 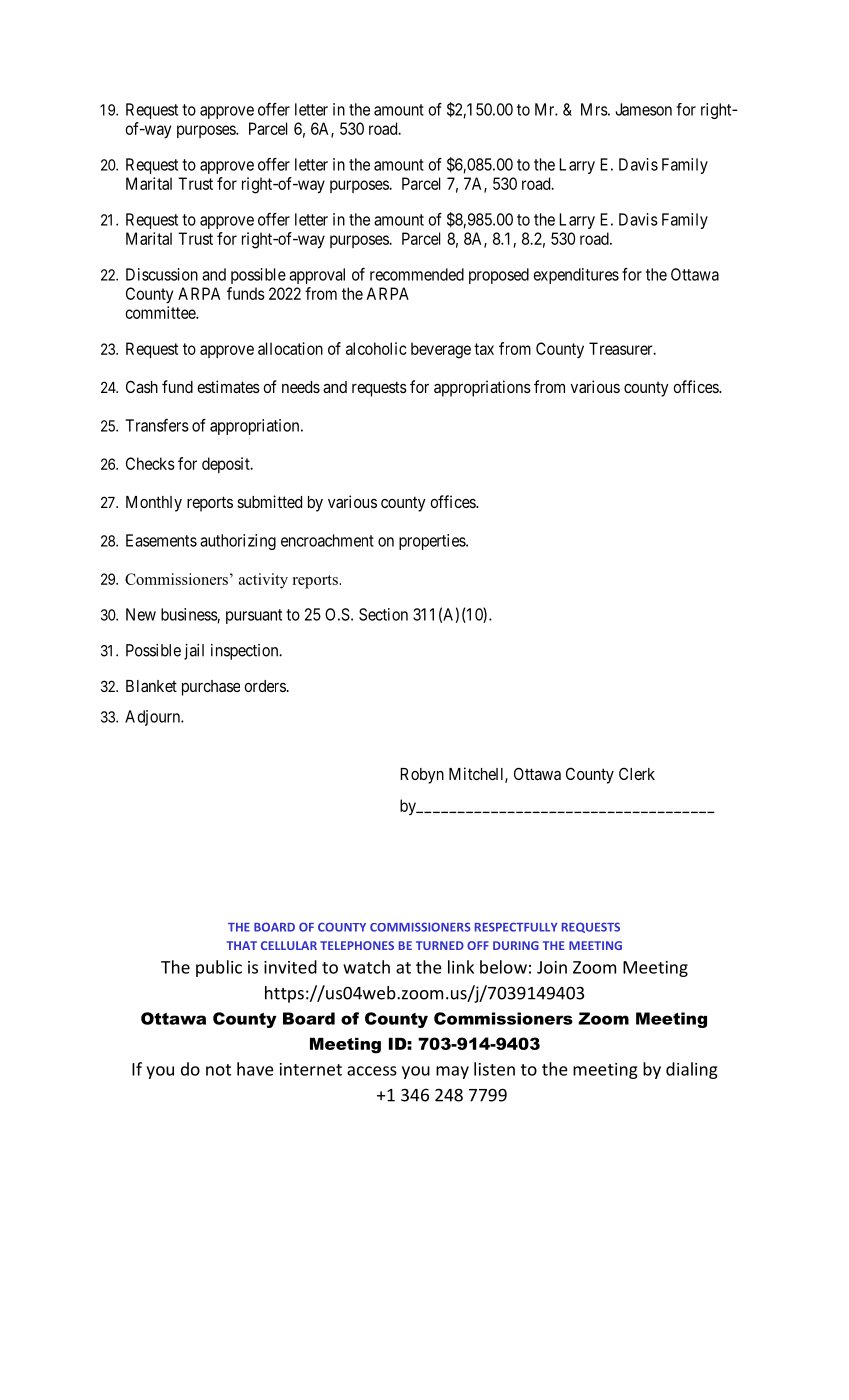 What do you see at coordinates (422, 776) in the image?
I see `Robyn` at bounding box center [422, 776].
